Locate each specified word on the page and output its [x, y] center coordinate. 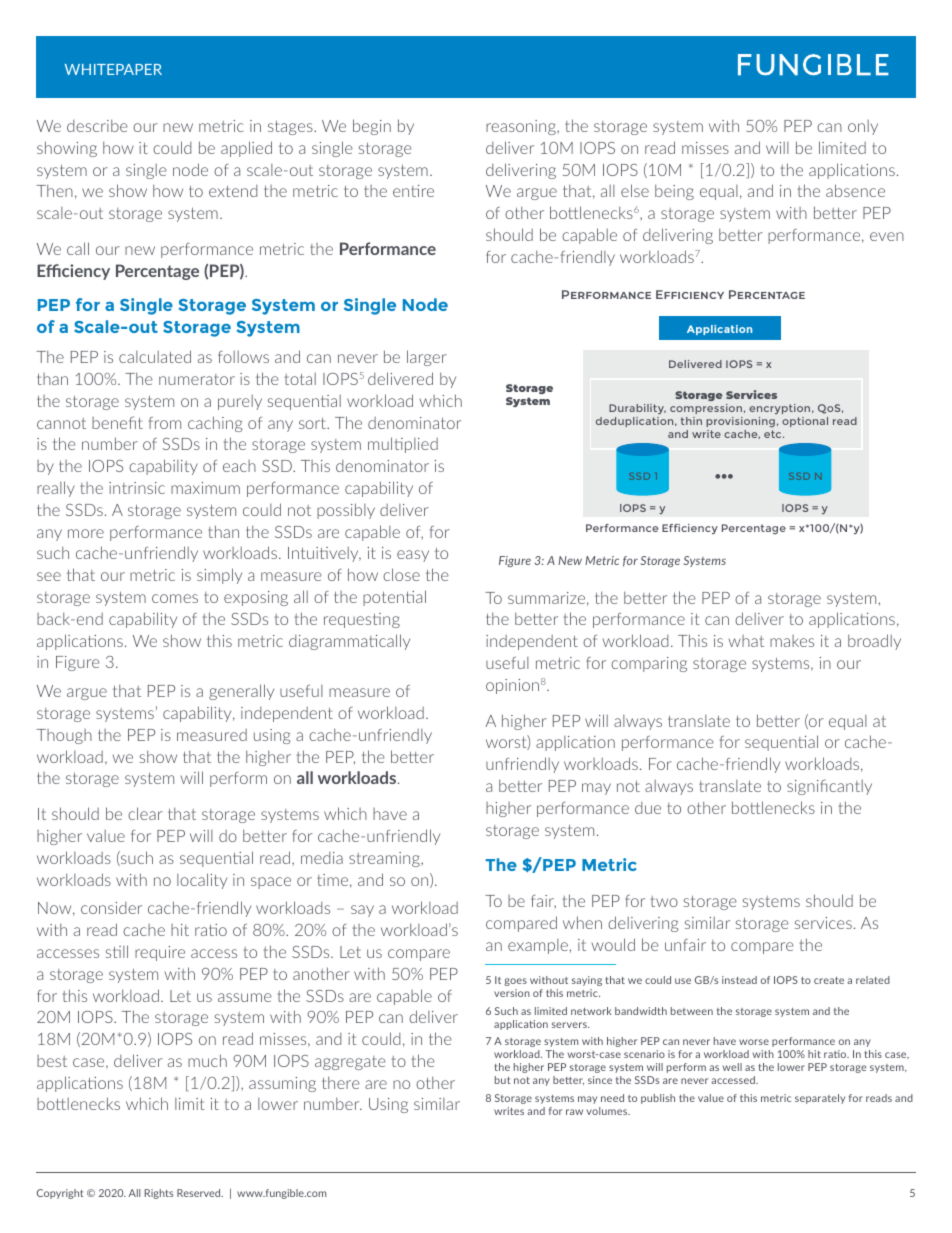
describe [97, 125]
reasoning [522, 127]
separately [820, 1099]
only [863, 127]
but [503, 1080]
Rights [159, 1194]
